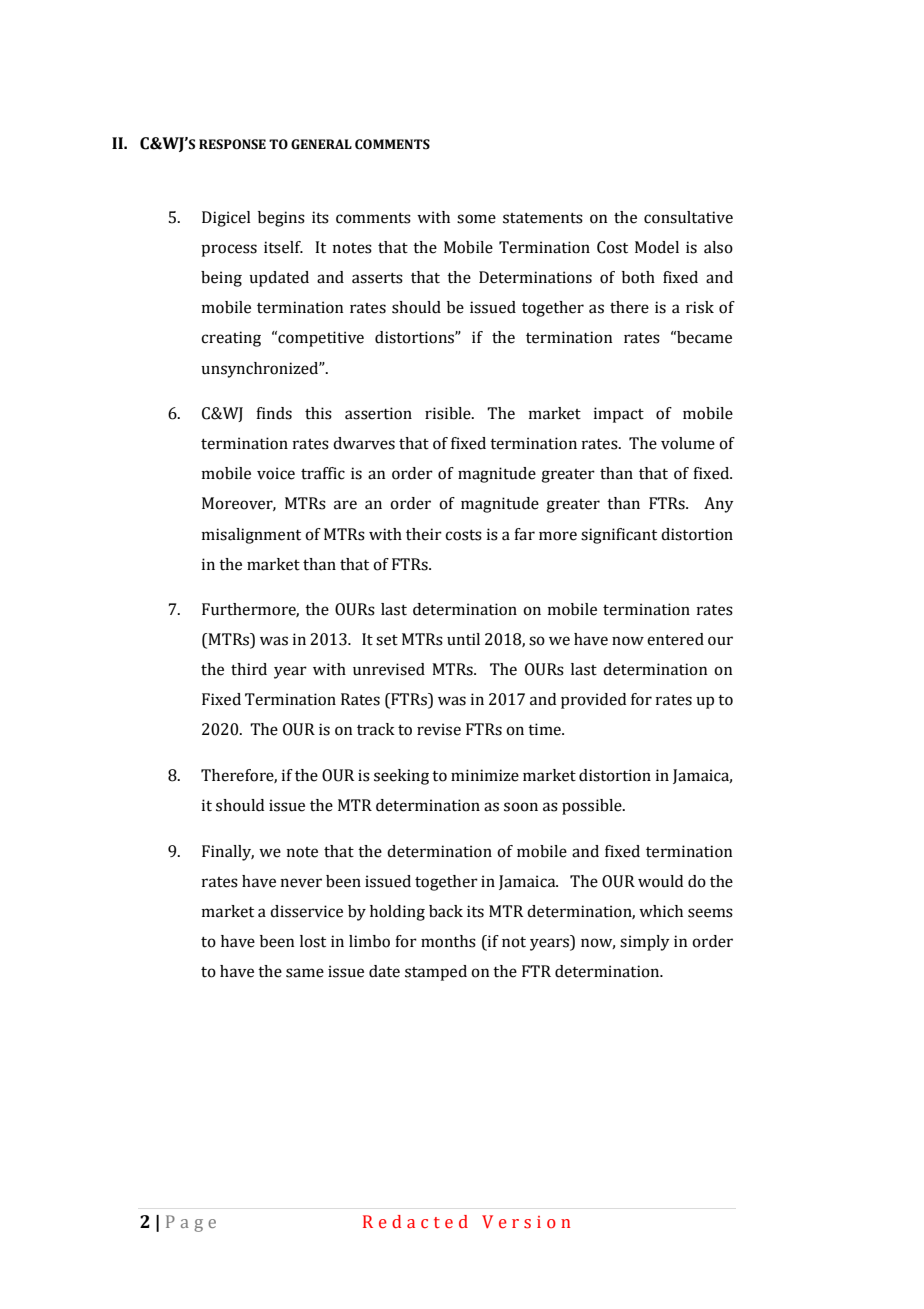 Image resolution: width=924 pixels, height=1309 pixels. Describe the element at coordinates (313, 941) in the document. I see `lost` at that location.
